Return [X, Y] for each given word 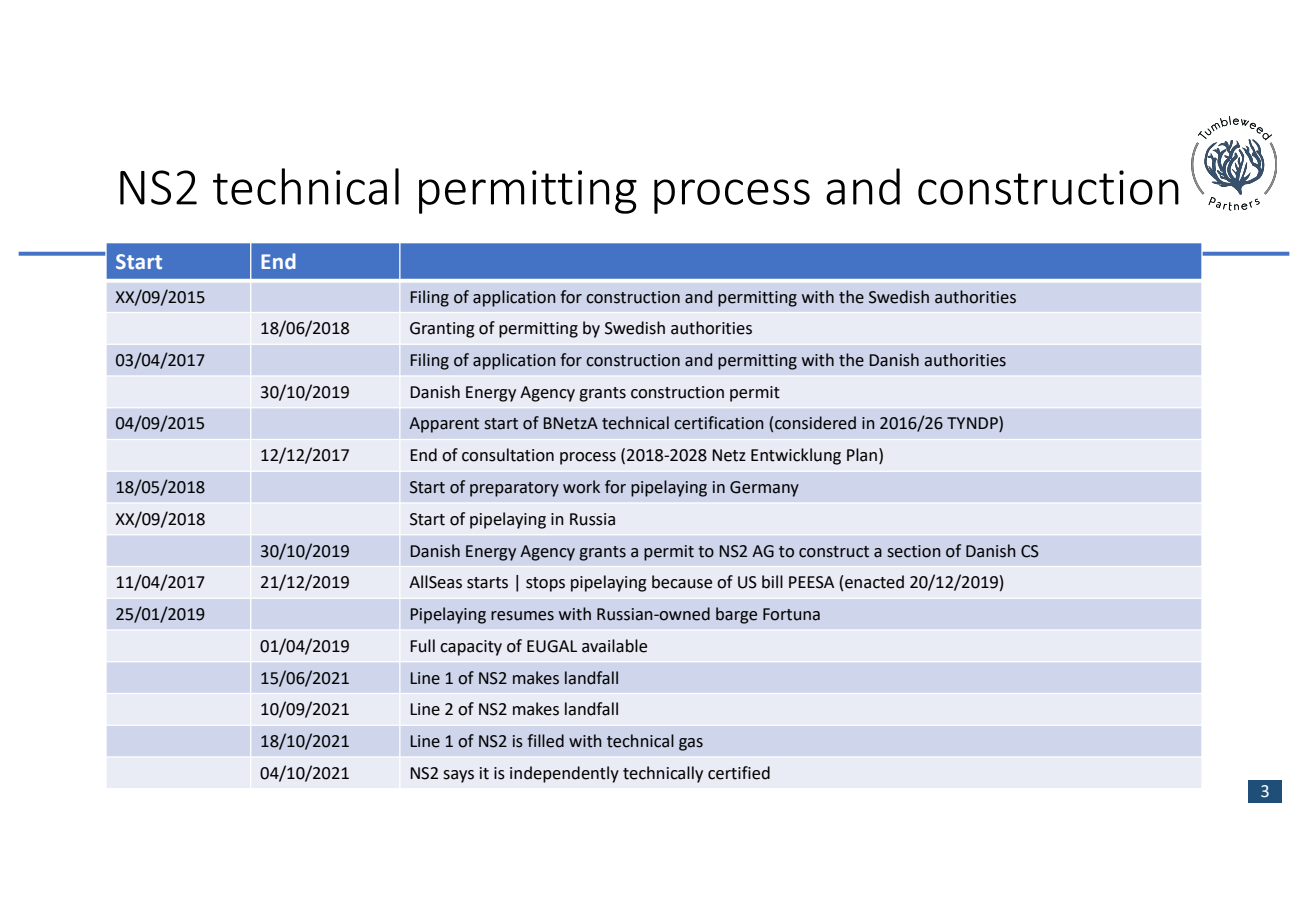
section [914, 551]
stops [545, 584]
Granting [442, 330]
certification [719, 423]
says [458, 776]
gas [691, 744]
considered [815, 423]
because [682, 582]
